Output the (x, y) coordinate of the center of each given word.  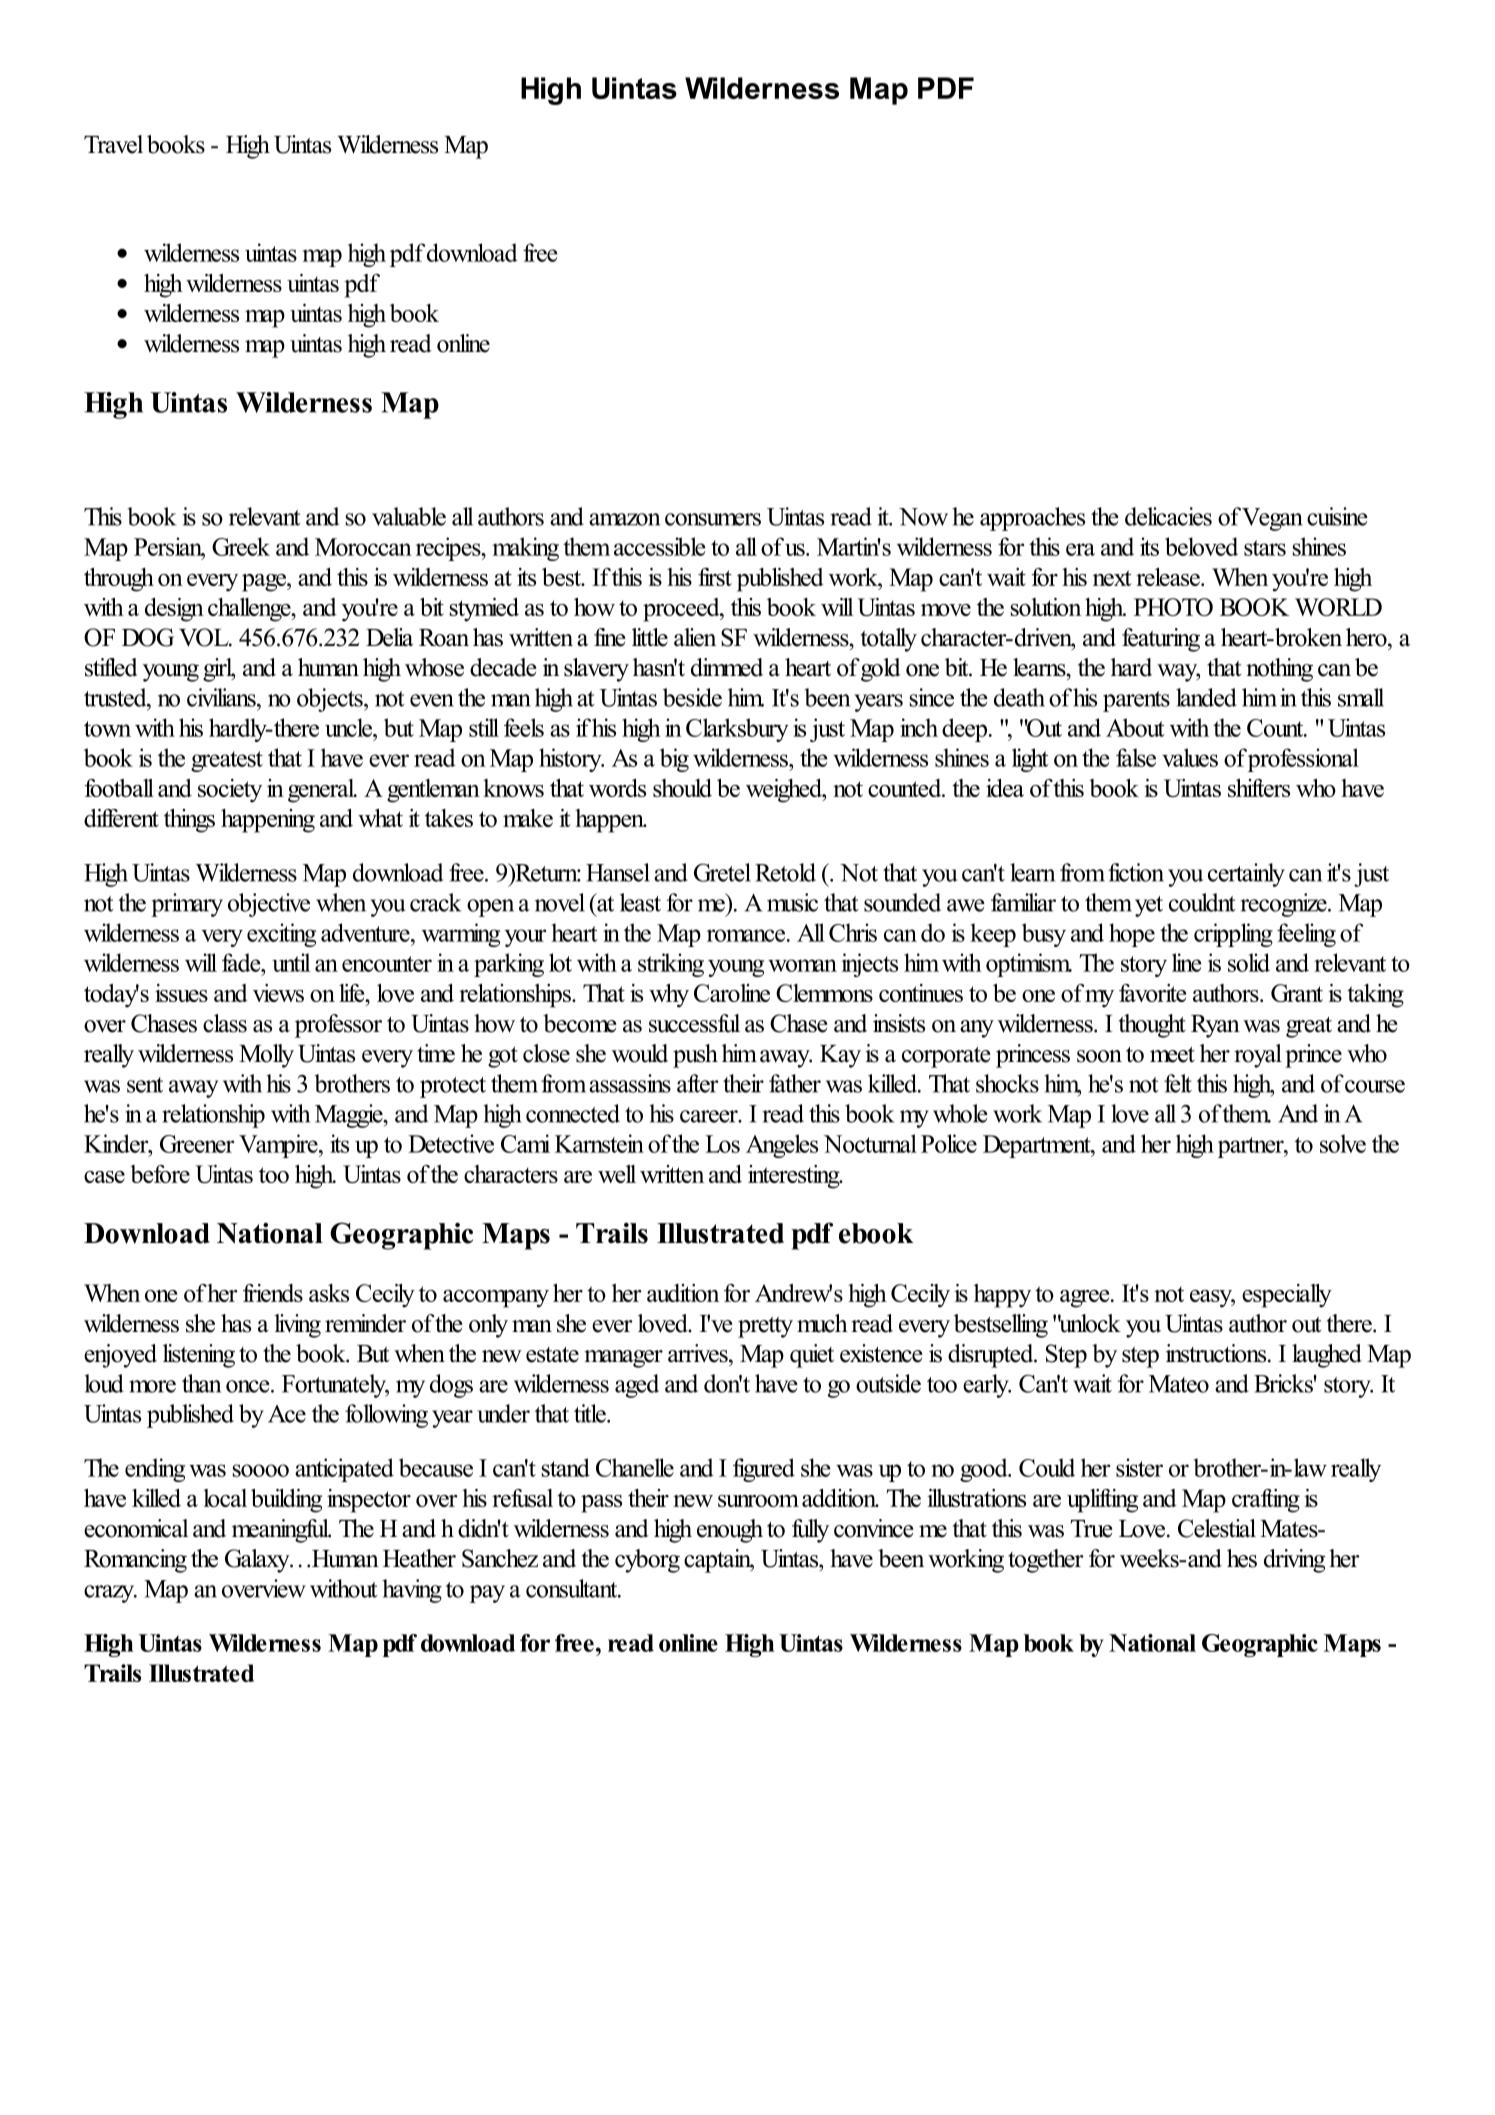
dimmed (727, 667)
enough (730, 1531)
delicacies (1168, 516)
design (174, 610)
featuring (1161, 640)
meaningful (281, 1531)
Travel (113, 144)
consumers (713, 519)
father (795, 1083)
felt (1178, 1083)
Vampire (279, 1146)
